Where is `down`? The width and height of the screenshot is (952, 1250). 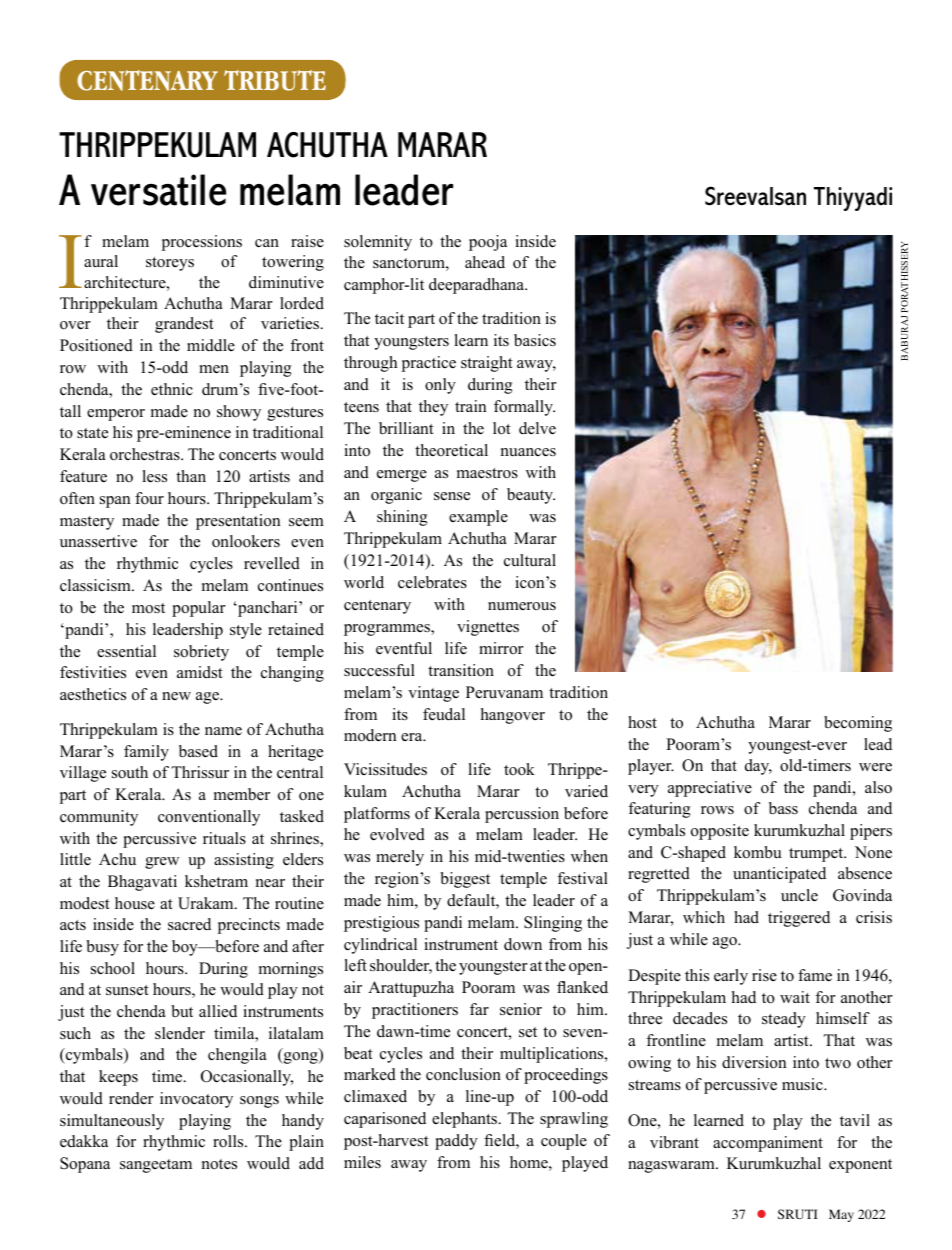
down is located at coordinates (523, 944).
